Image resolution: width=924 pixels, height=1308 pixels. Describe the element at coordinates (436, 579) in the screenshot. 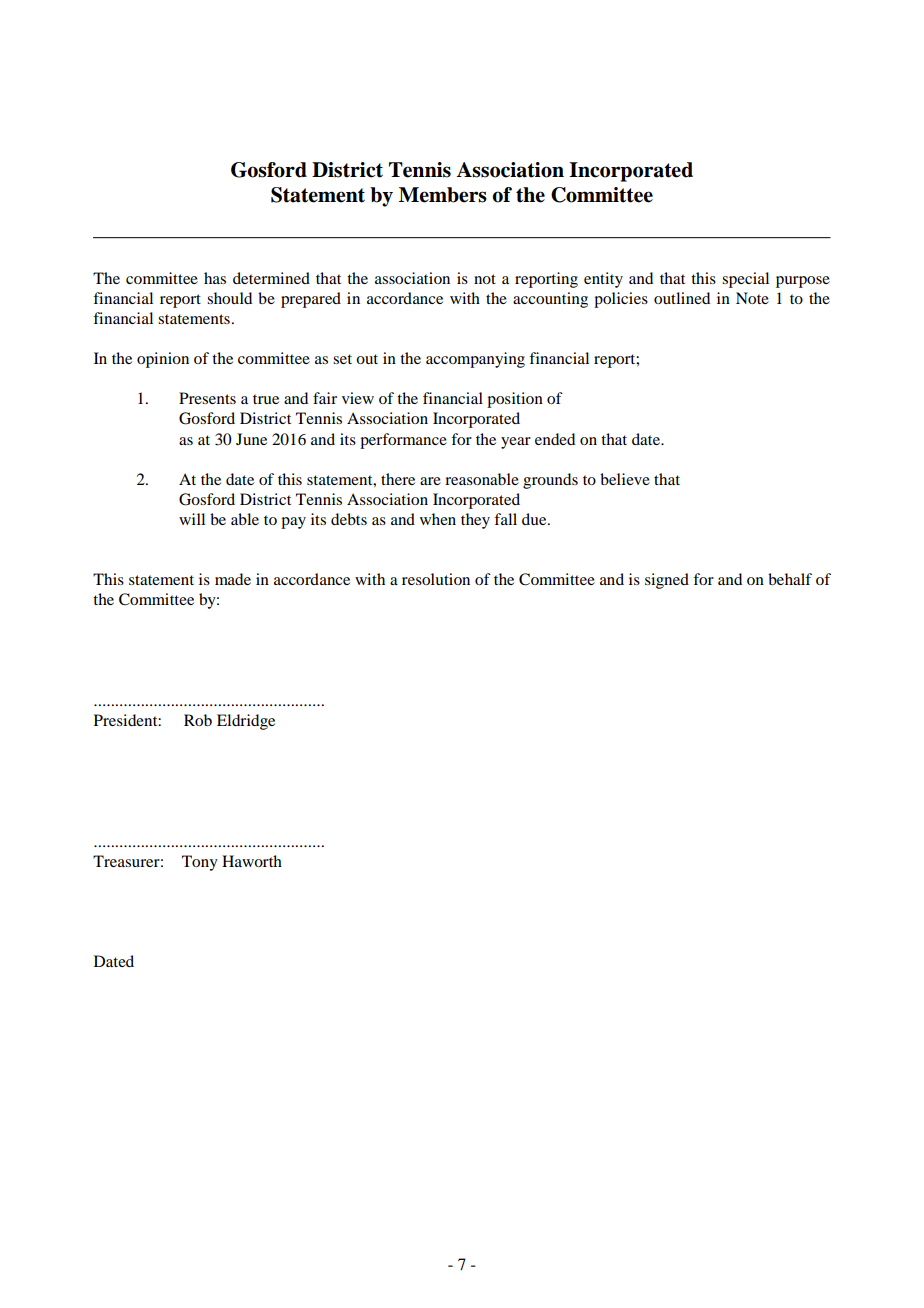

I see `resolution` at that location.
